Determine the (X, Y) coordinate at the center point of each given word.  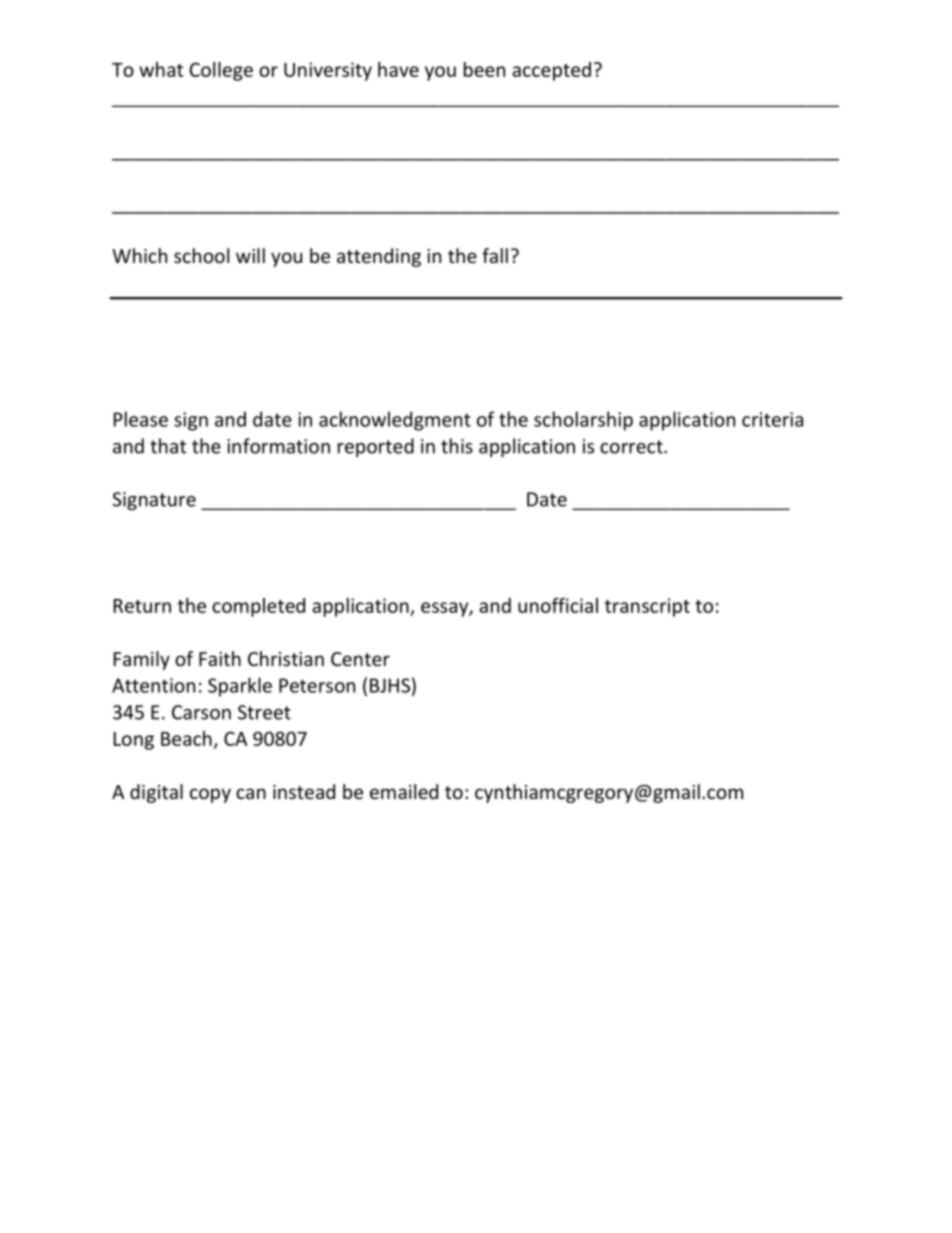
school (201, 255)
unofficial (558, 605)
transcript (647, 607)
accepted (551, 71)
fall (495, 255)
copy (210, 795)
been (484, 69)
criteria (772, 419)
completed (258, 607)
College (221, 71)
